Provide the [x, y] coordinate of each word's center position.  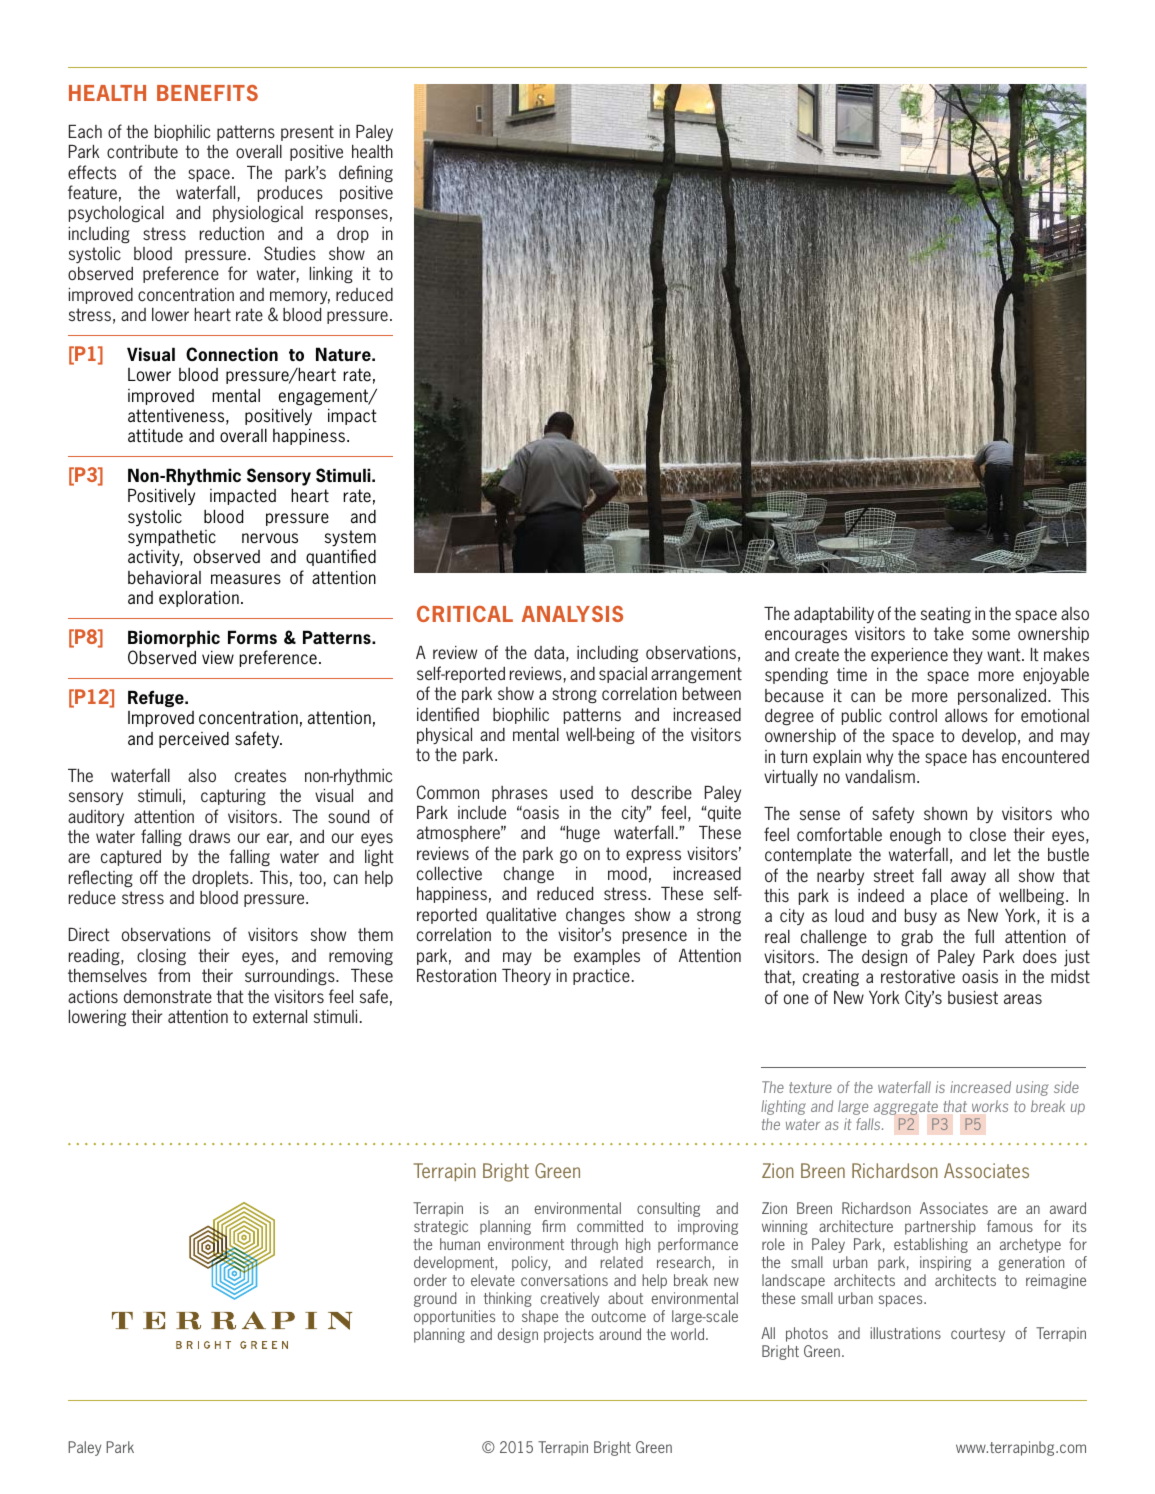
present [307, 133]
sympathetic [172, 538]
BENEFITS [207, 93]
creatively [570, 1299]
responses [352, 215]
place [949, 897]
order [430, 1280]
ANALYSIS [572, 614]
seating [946, 615]
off [149, 877]
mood [627, 873]
